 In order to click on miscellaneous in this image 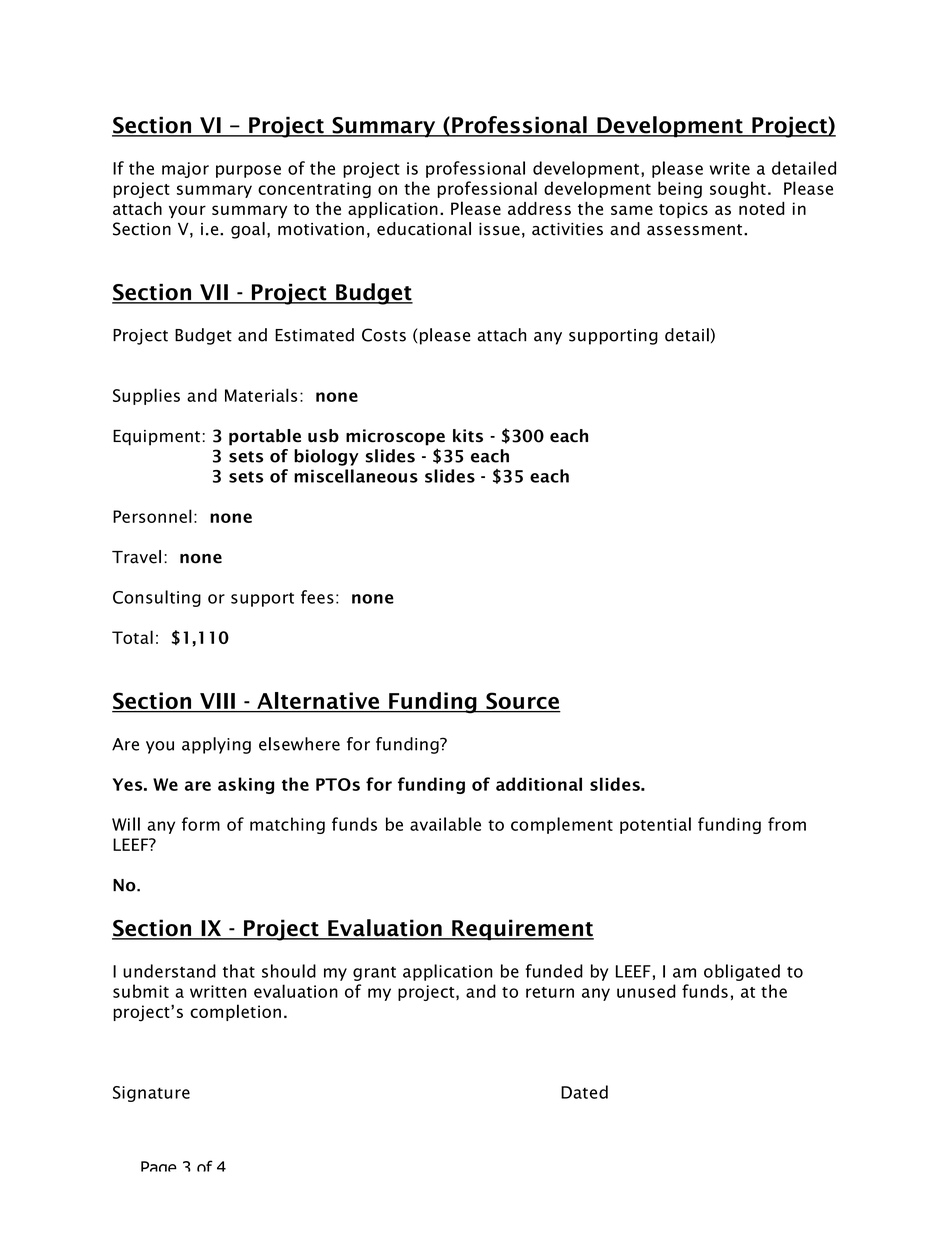, I will do `click(356, 476)`.
